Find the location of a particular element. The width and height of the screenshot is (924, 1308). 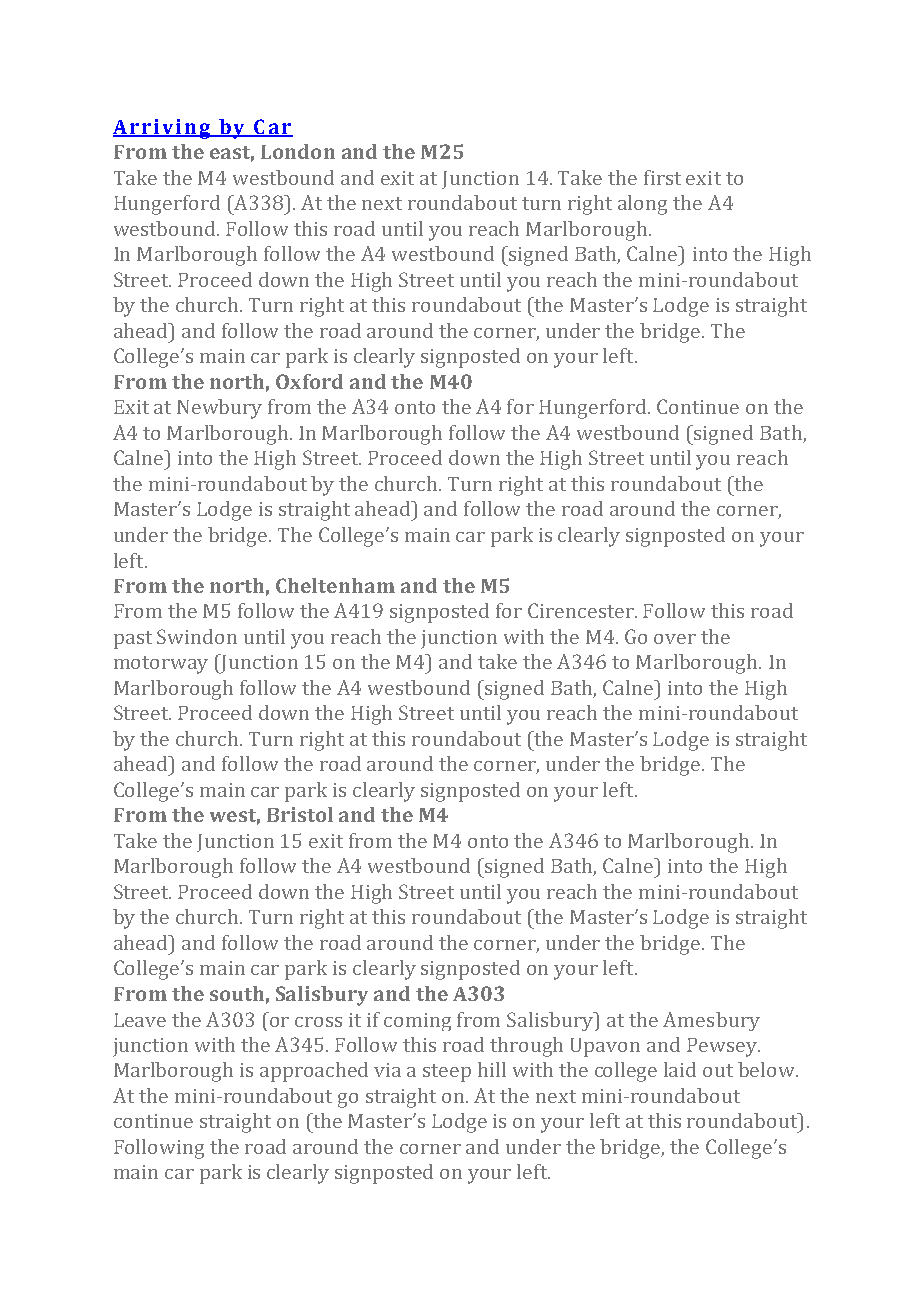

motorway is located at coordinates (161, 665).
